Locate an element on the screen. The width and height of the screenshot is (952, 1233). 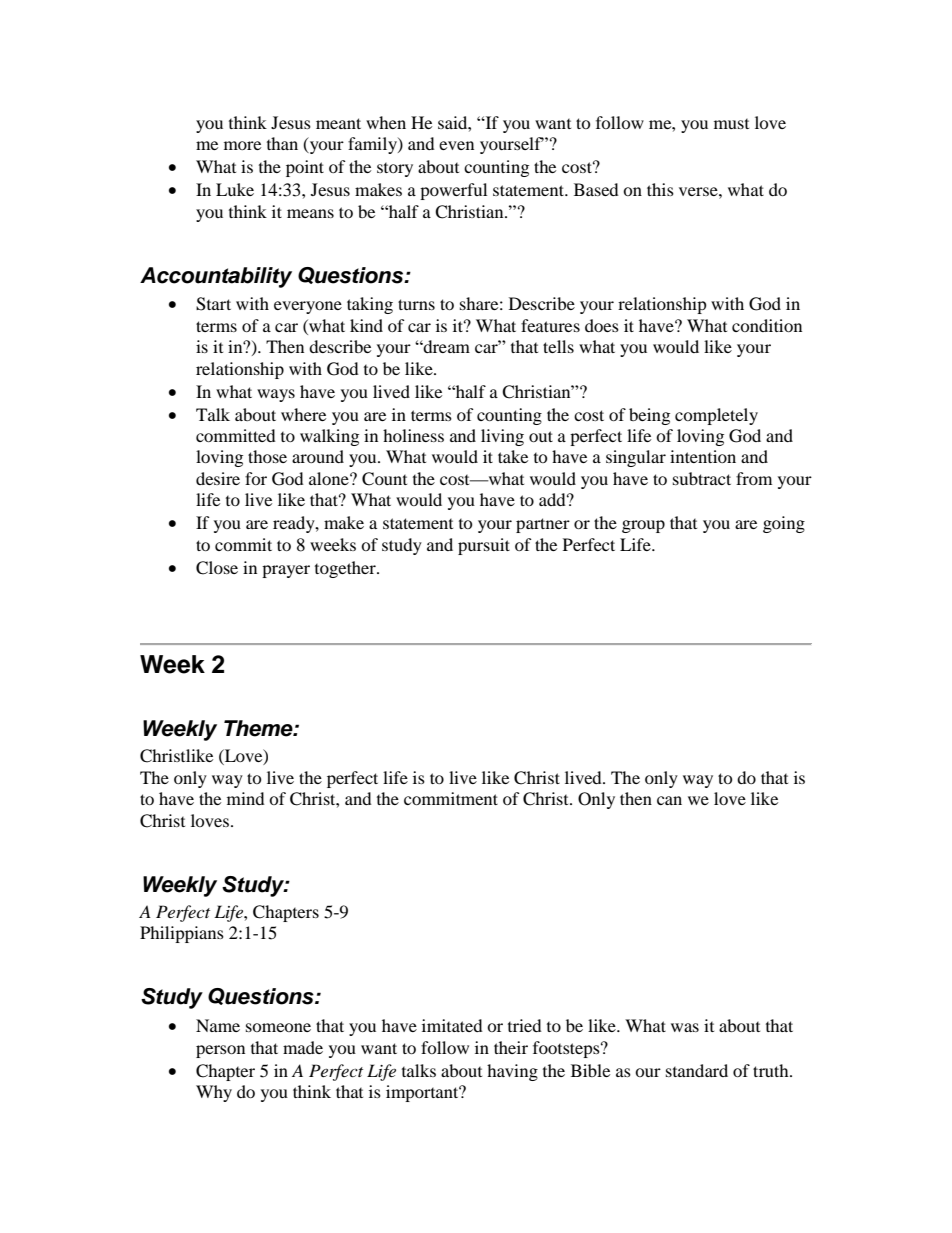
can is located at coordinates (669, 800).
